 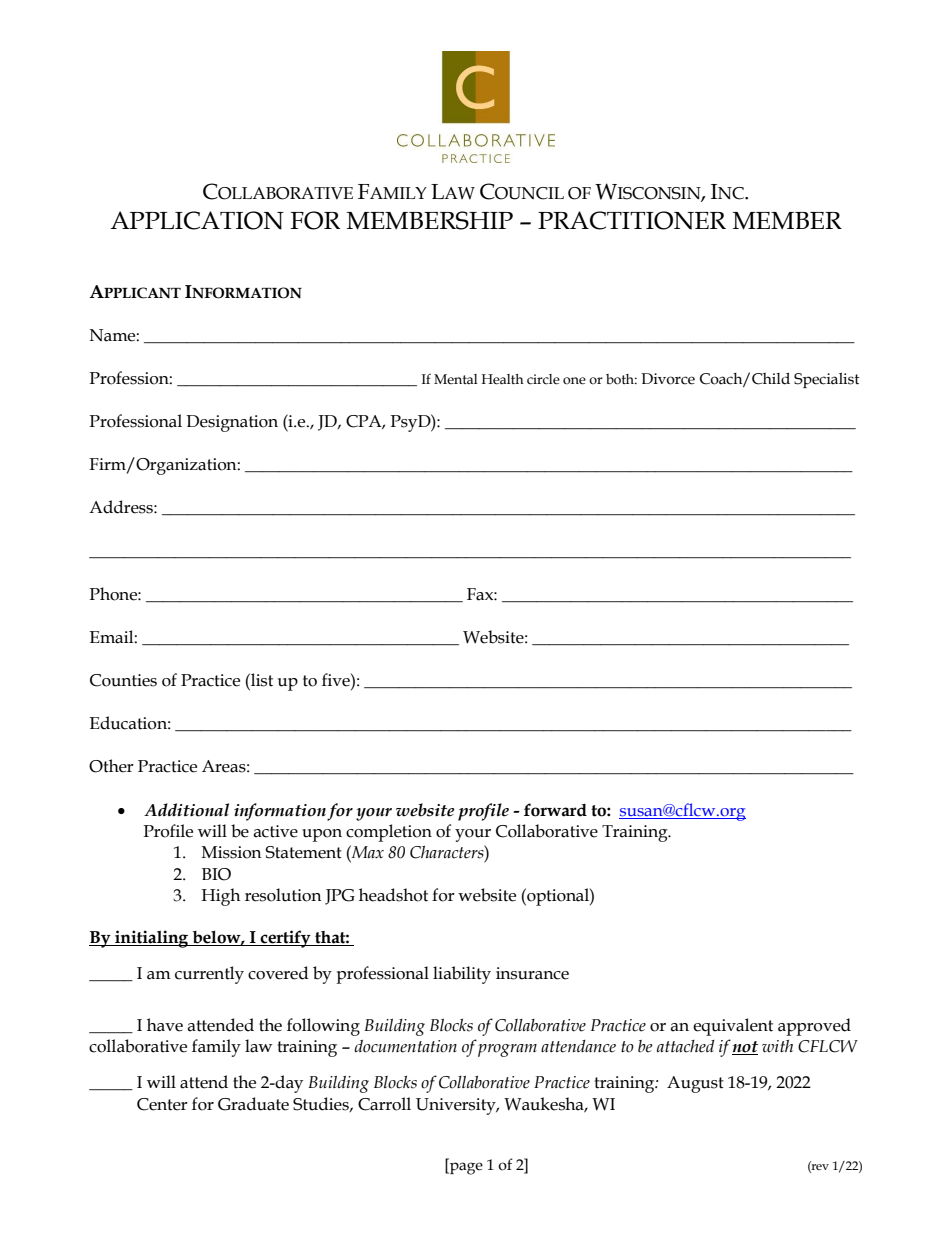 I want to click on August, so click(x=695, y=1084).
